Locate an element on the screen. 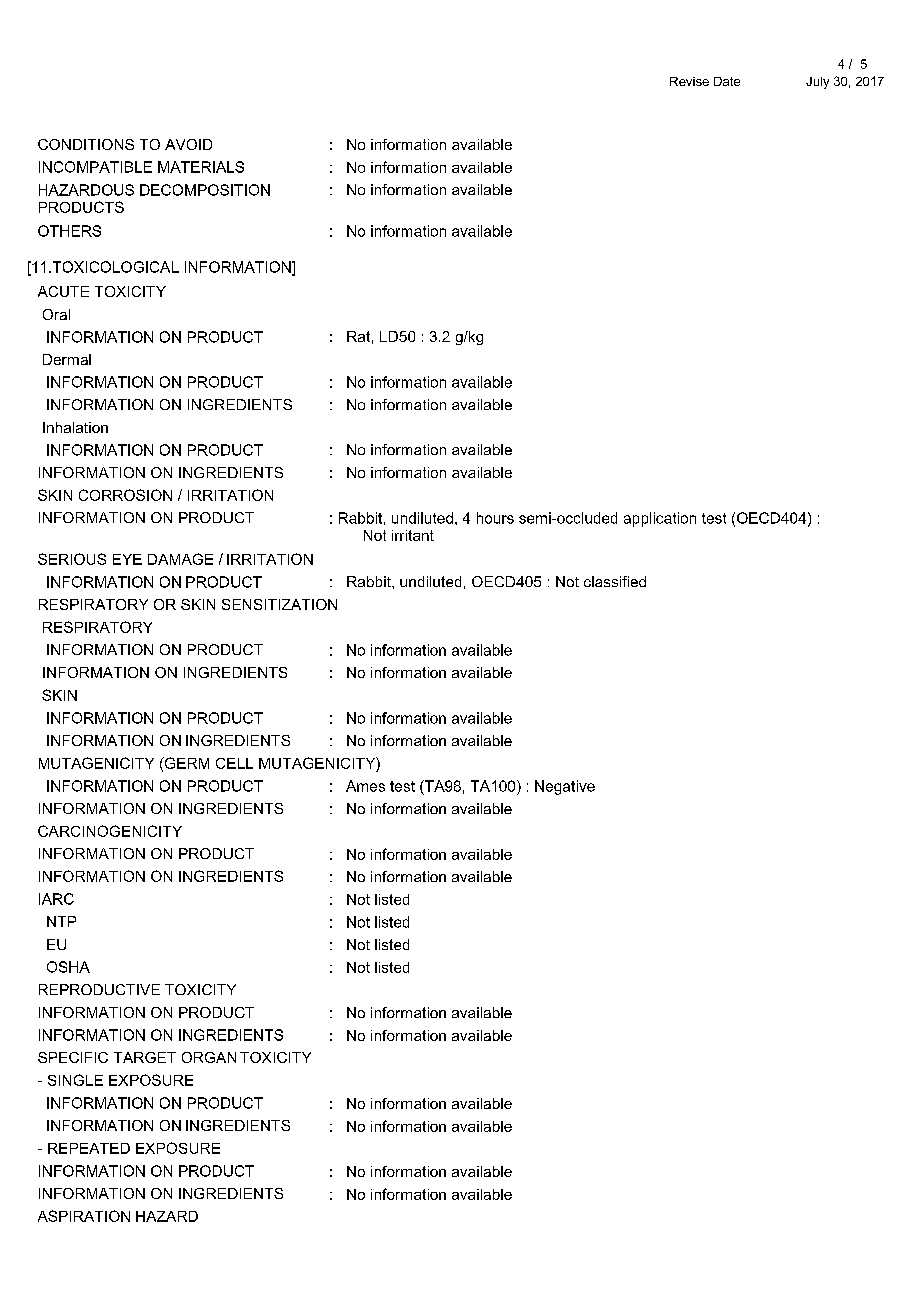  ORGAN is located at coordinates (209, 1057).
